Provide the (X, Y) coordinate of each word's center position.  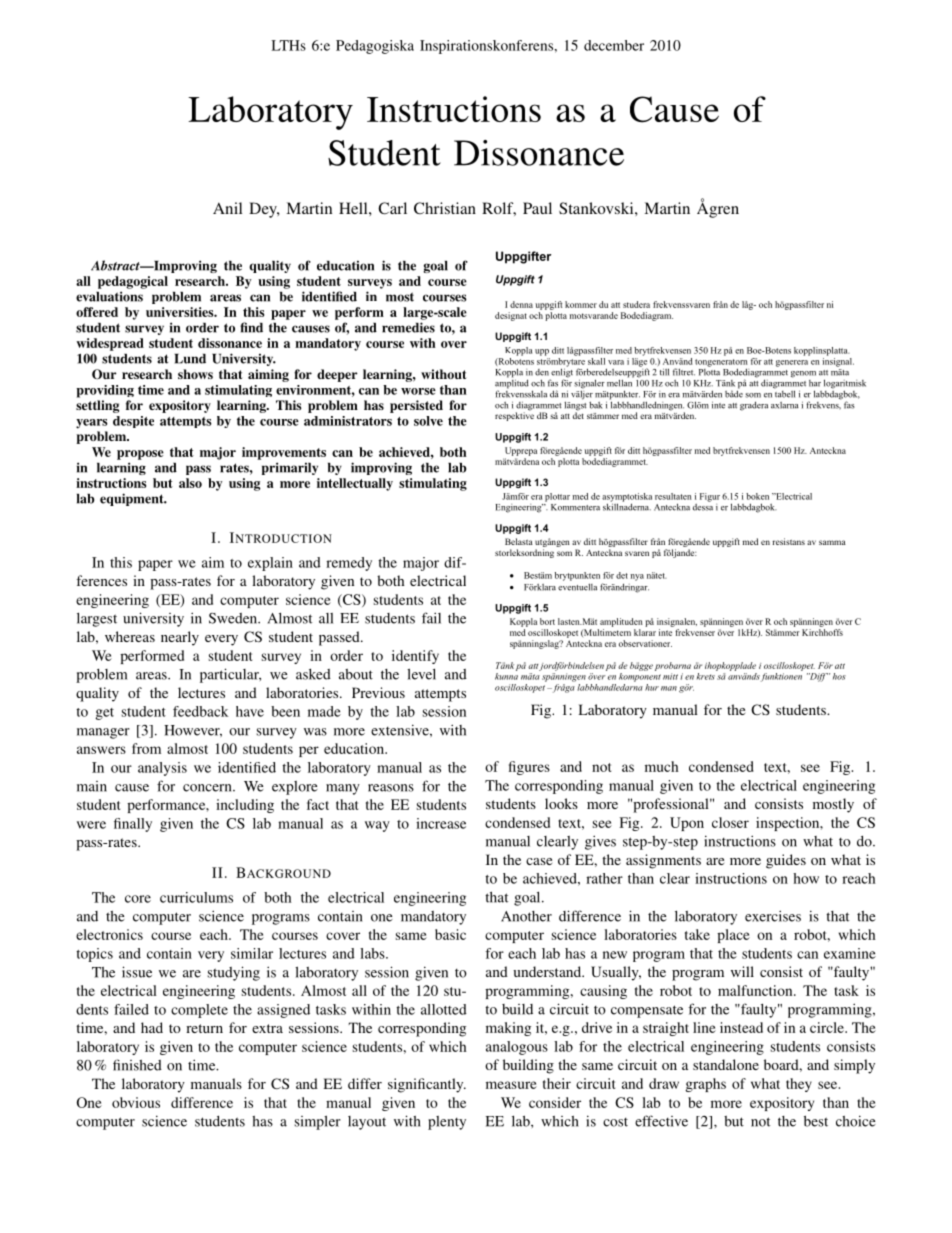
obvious (136, 1102)
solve (428, 421)
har (815, 383)
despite (133, 422)
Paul (537, 208)
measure (511, 1085)
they (799, 1085)
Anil (227, 208)
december (614, 45)
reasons (391, 788)
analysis (162, 769)
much (662, 766)
